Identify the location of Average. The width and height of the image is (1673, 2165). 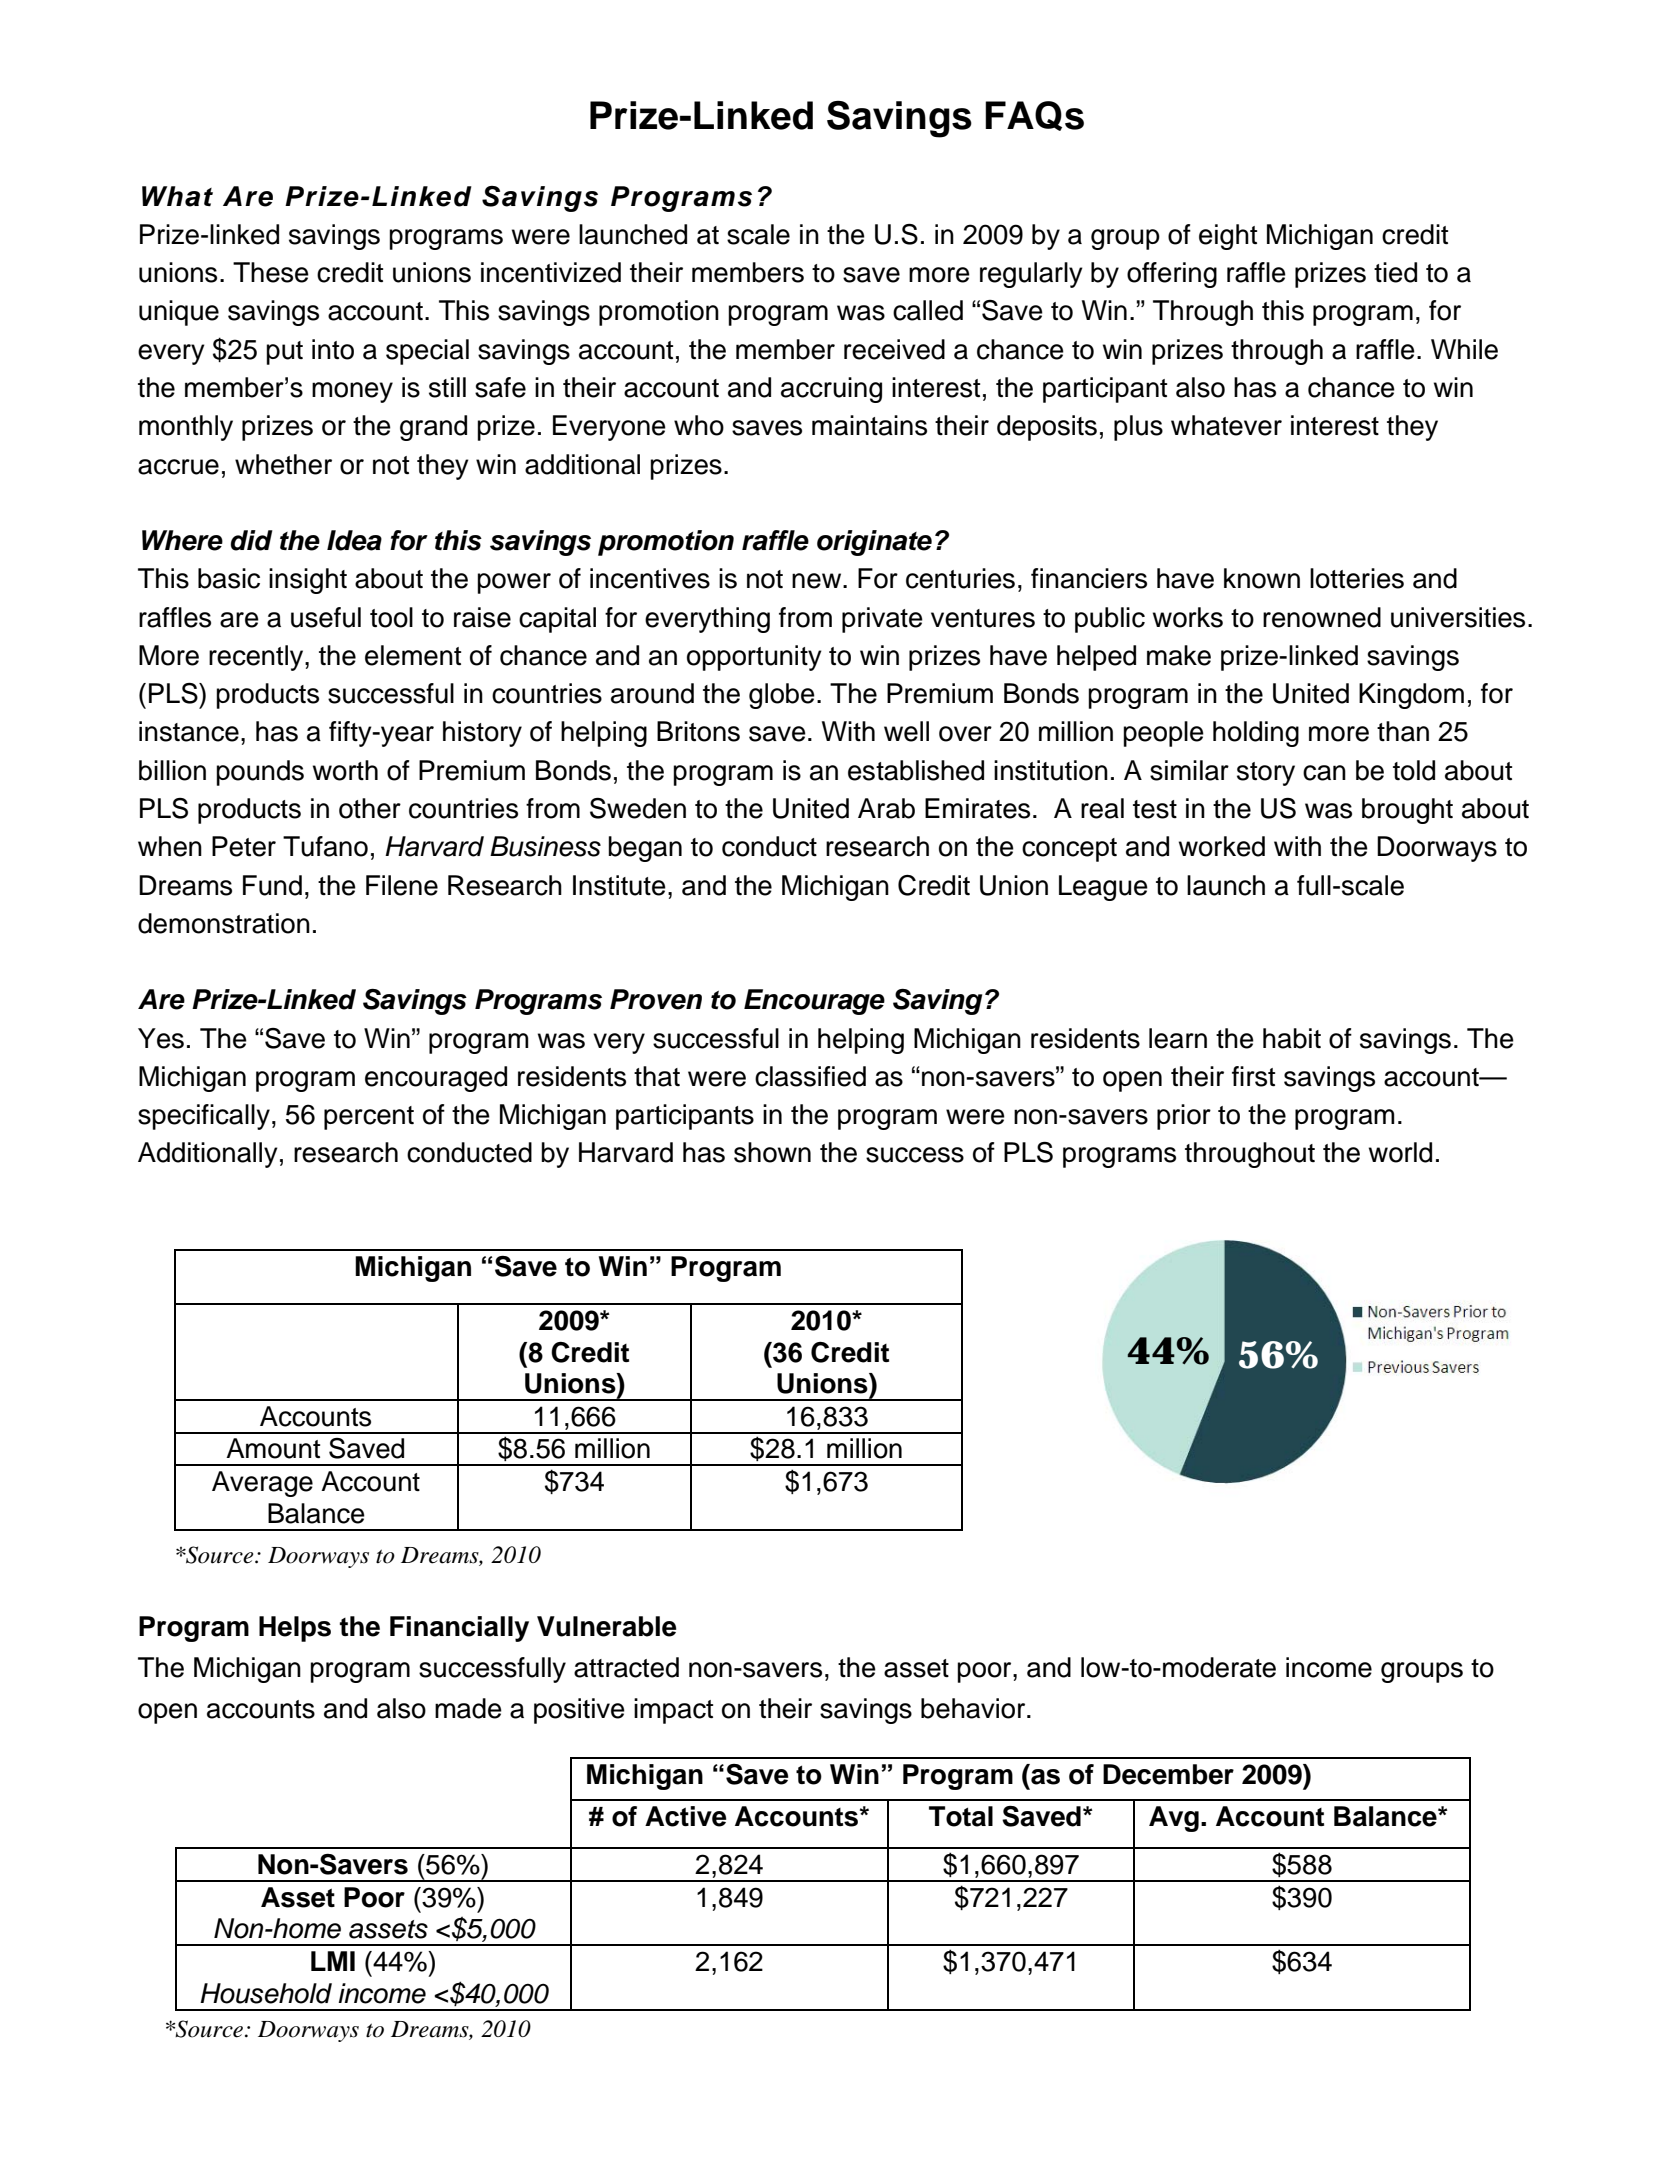
(262, 1484).
